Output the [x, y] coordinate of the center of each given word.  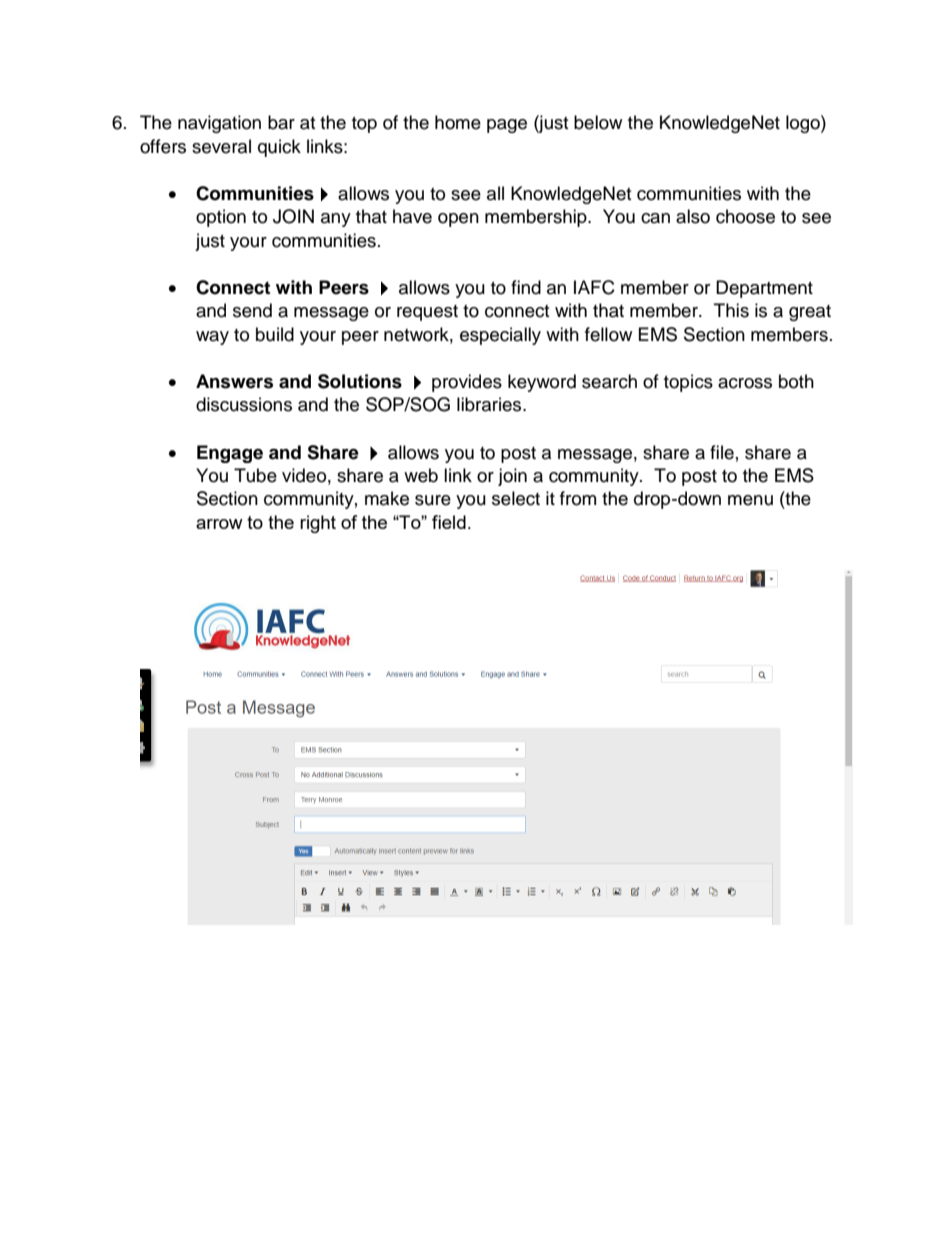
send [252, 310]
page [507, 126]
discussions [244, 404]
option [221, 218]
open [458, 220]
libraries [490, 404]
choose [745, 216]
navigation [219, 124]
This [731, 310]
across [745, 383]
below [598, 122]
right [318, 524]
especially [500, 336]
